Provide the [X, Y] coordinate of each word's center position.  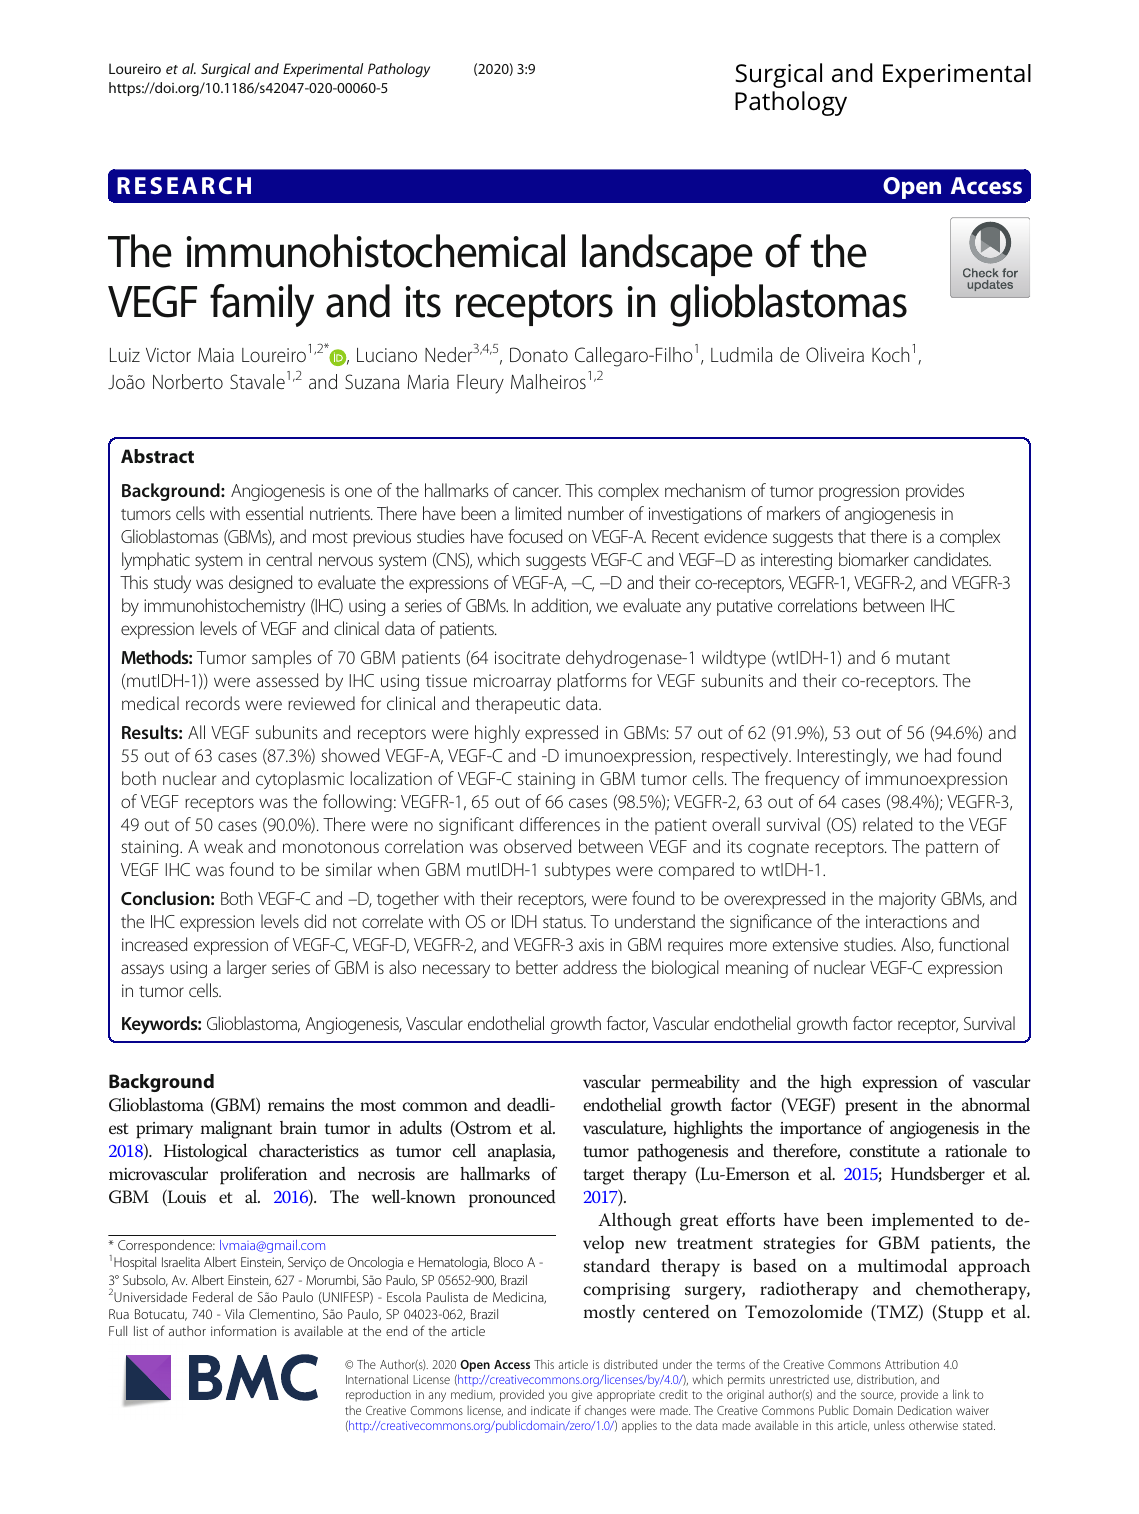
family [262, 305]
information [243, 1330]
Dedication [925, 1410]
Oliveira [835, 354]
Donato [539, 354]
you [558, 1397]
